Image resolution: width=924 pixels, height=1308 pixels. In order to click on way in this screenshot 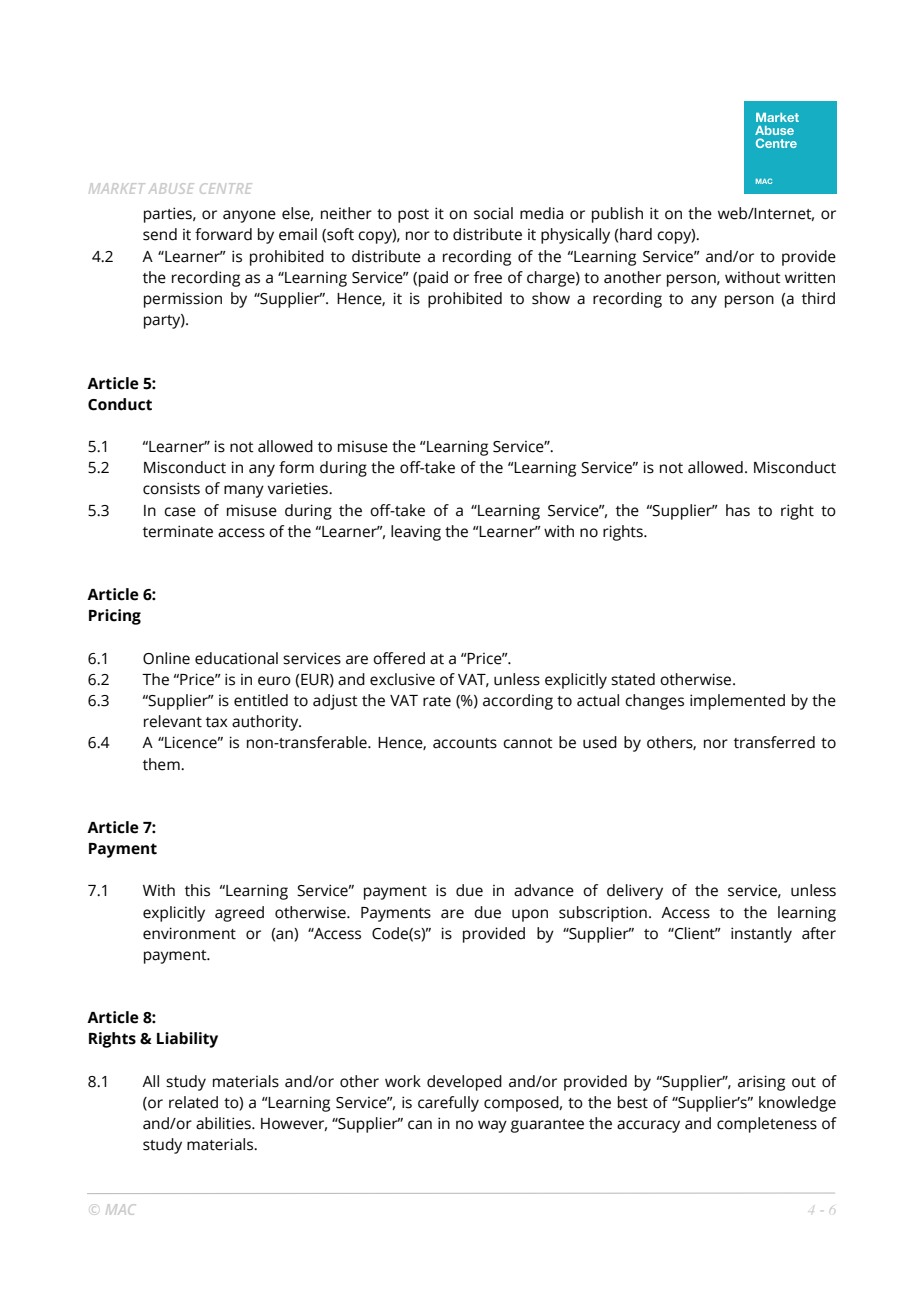, I will do `click(492, 1126)`.
